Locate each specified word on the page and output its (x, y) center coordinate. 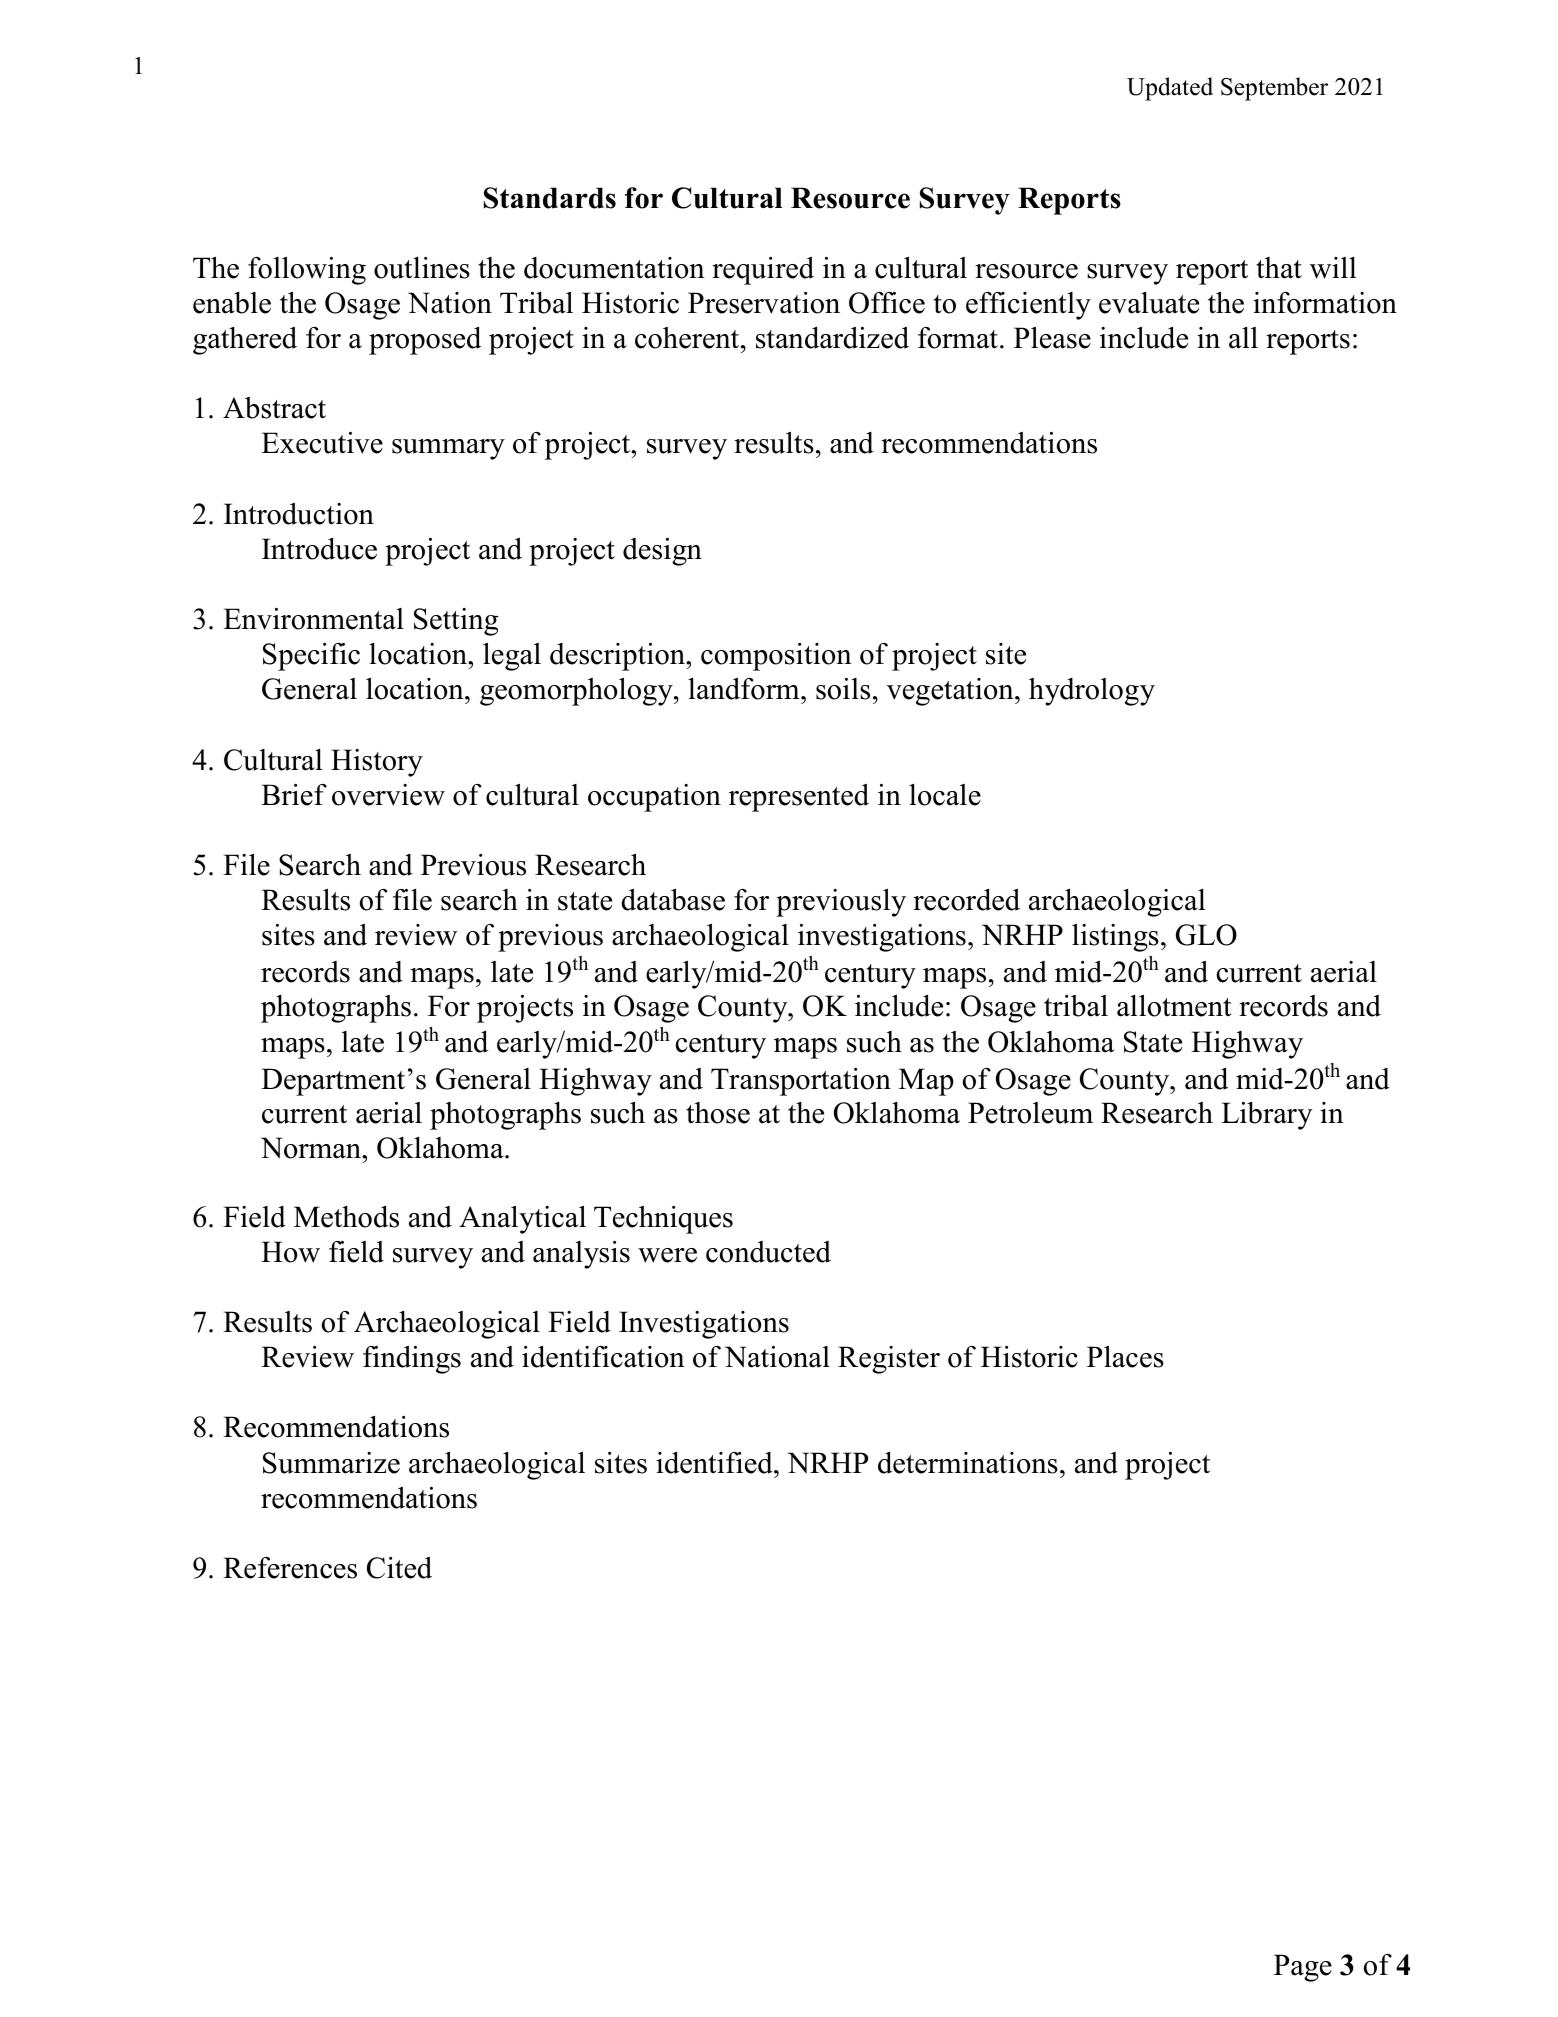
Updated (1170, 89)
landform (745, 689)
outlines (422, 268)
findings (412, 1360)
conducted (768, 1252)
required (763, 271)
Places (1125, 1357)
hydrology (1092, 692)
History (377, 763)
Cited (399, 1568)
